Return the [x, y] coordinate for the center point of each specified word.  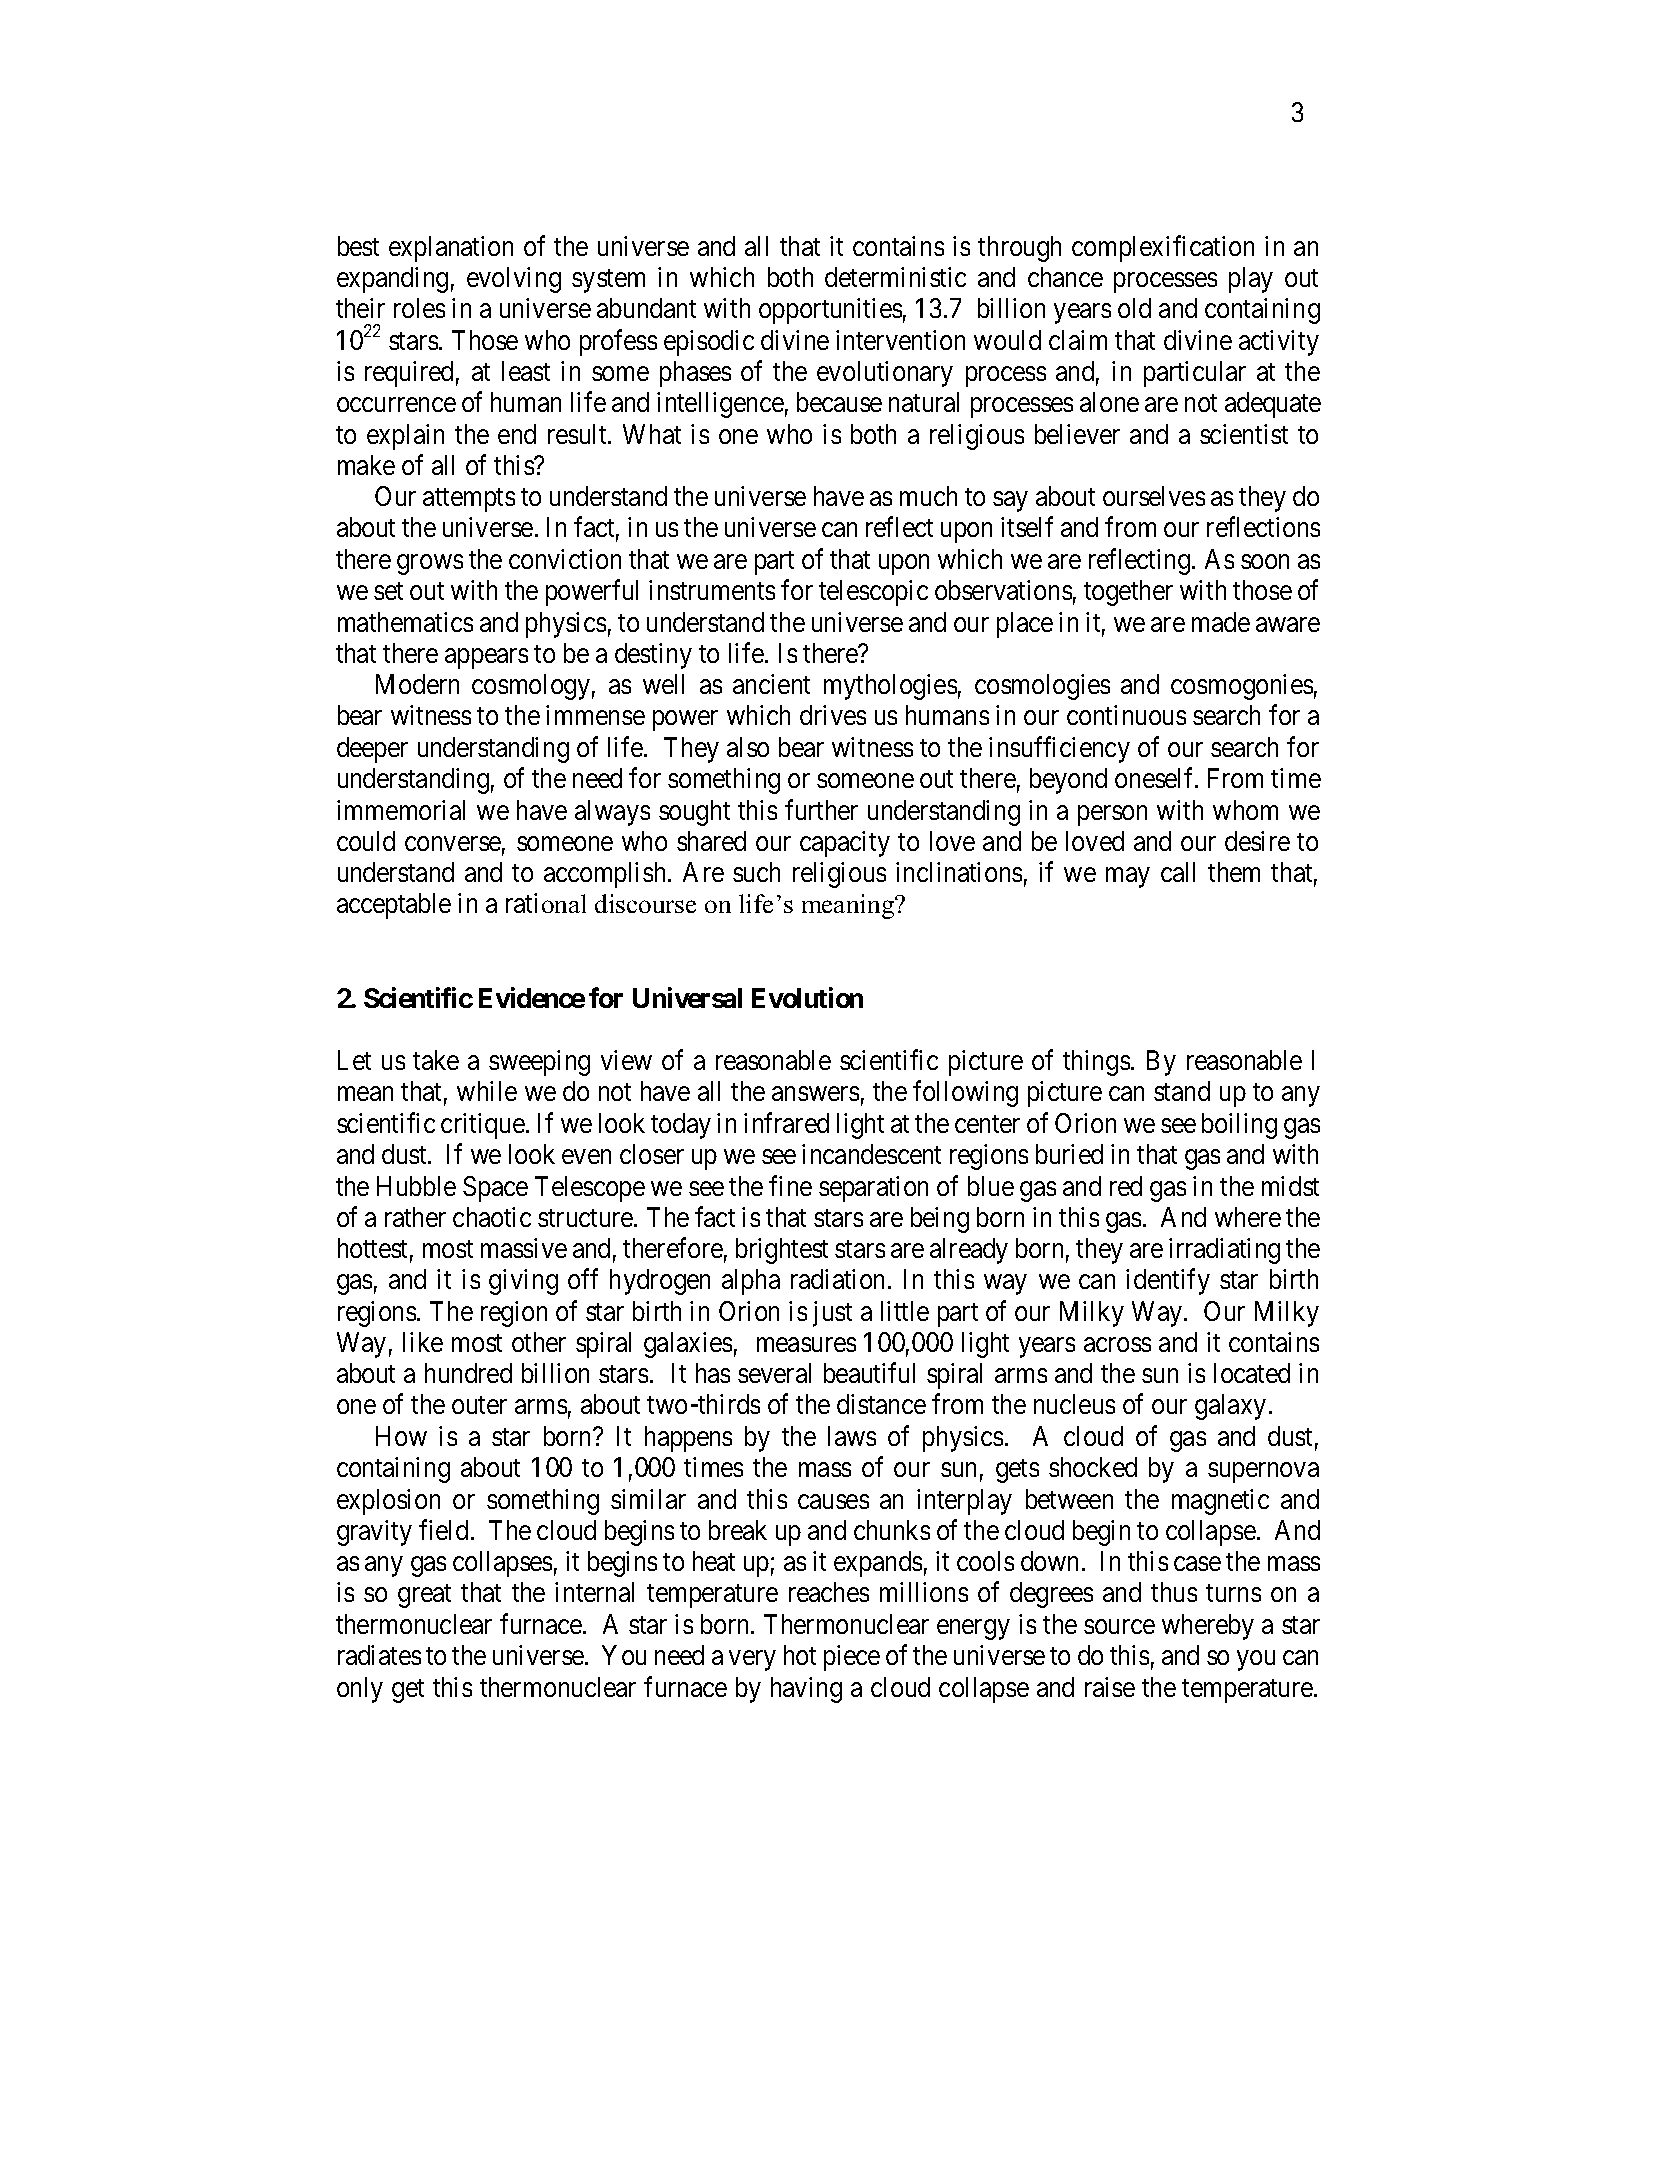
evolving [514, 280]
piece [852, 1658]
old [1134, 308]
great [424, 1596]
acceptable [394, 906]
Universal [687, 997]
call [1178, 872]
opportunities [830, 311]
